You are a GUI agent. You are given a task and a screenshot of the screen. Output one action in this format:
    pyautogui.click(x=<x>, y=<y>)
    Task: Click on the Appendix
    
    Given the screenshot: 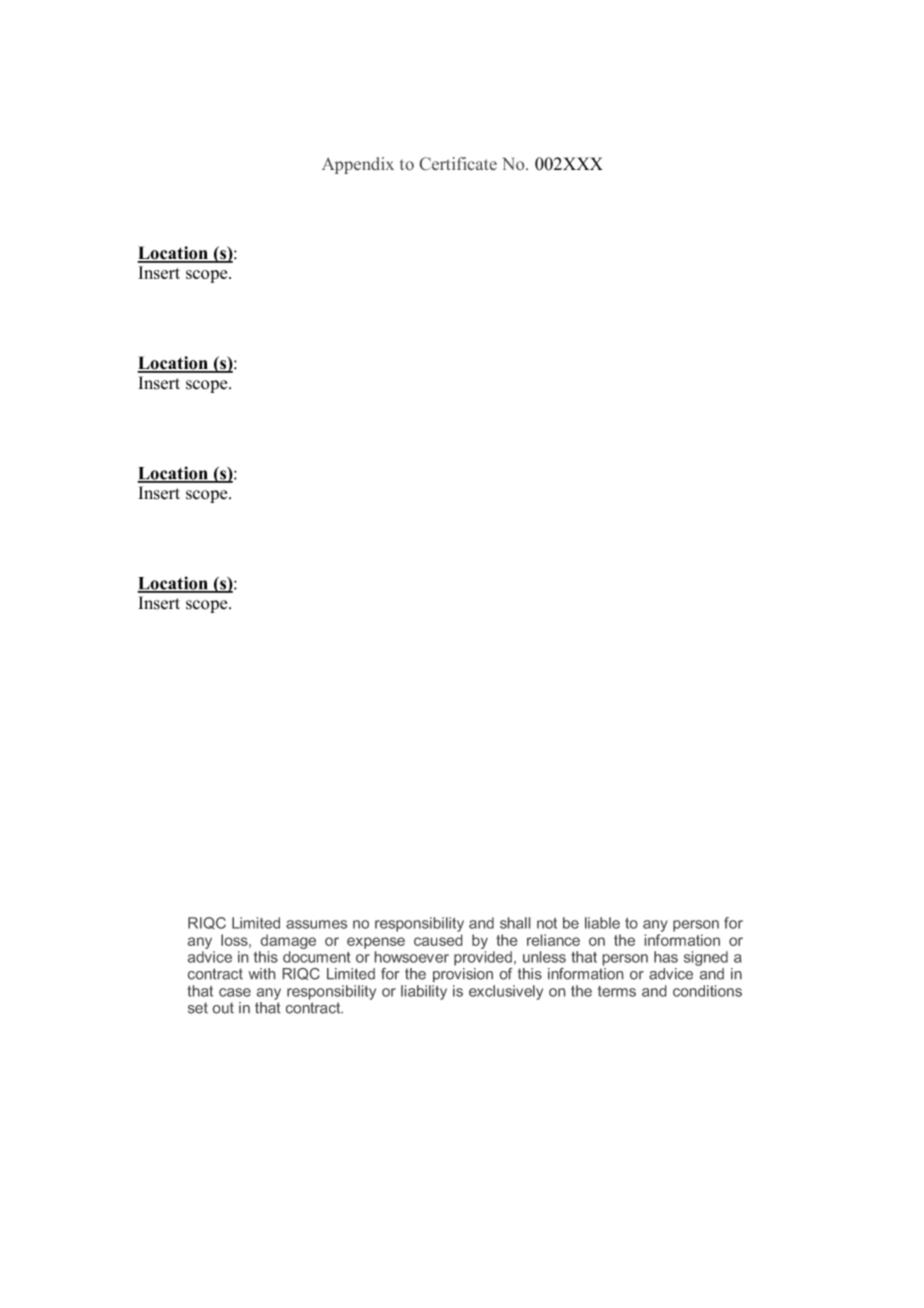 What is the action you would take?
    pyautogui.click(x=358, y=165)
